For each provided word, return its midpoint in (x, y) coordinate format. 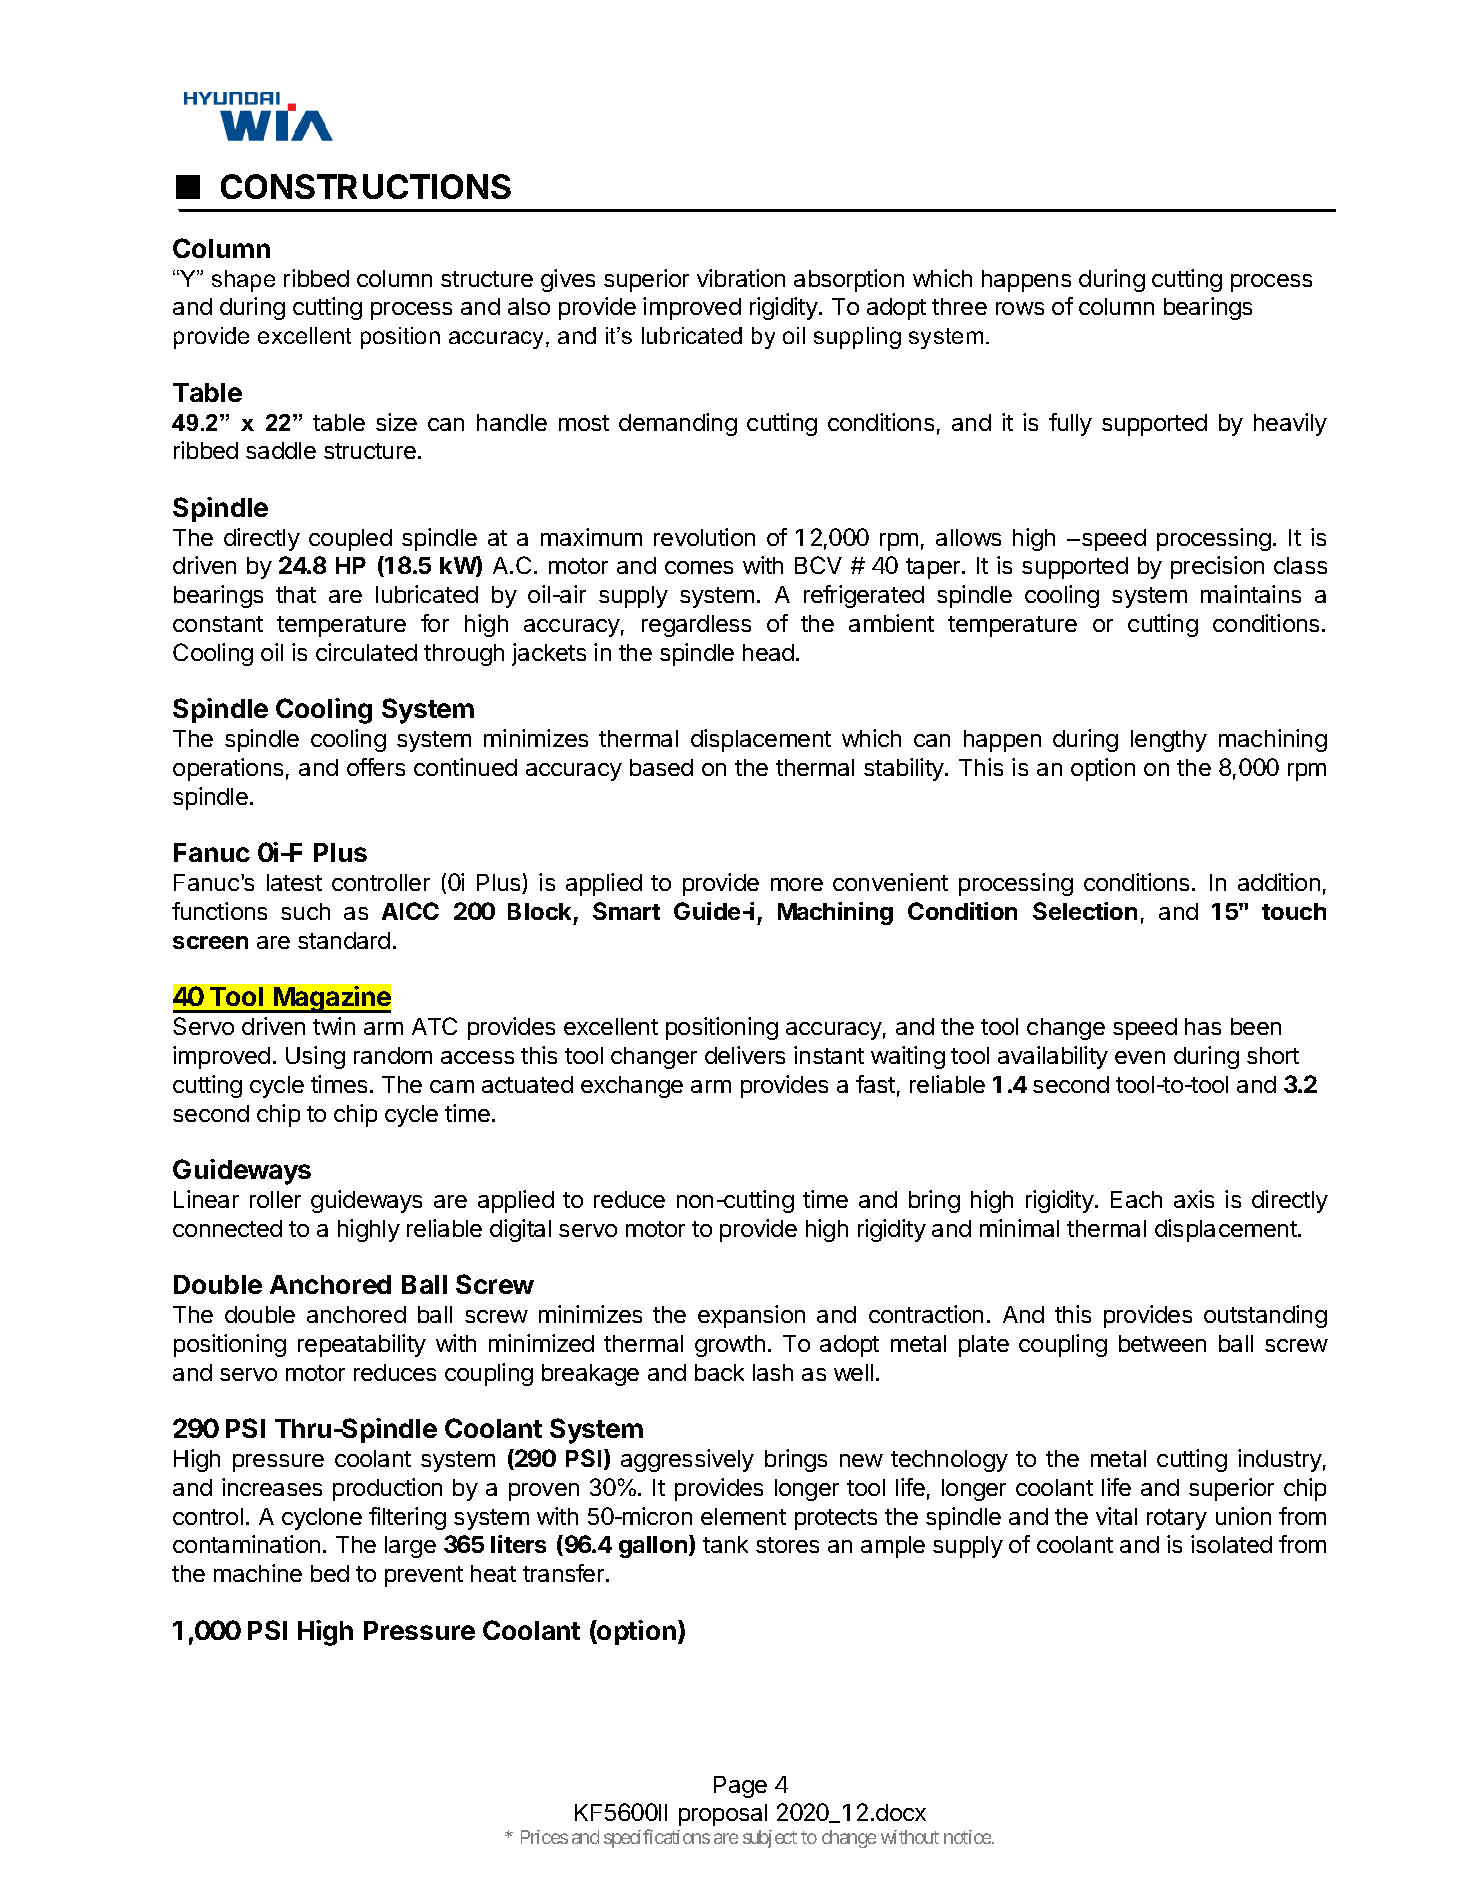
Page (740, 1787)
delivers (745, 1055)
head (768, 652)
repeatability (362, 1345)
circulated (366, 652)
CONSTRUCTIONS (366, 186)
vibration (741, 278)
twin (334, 1026)
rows (1020, 308)
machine (258, 1573)
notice (967, 1837)
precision (1217, 567)
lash (773, 1372)
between (1162, 1343)
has (1203, 1026)
